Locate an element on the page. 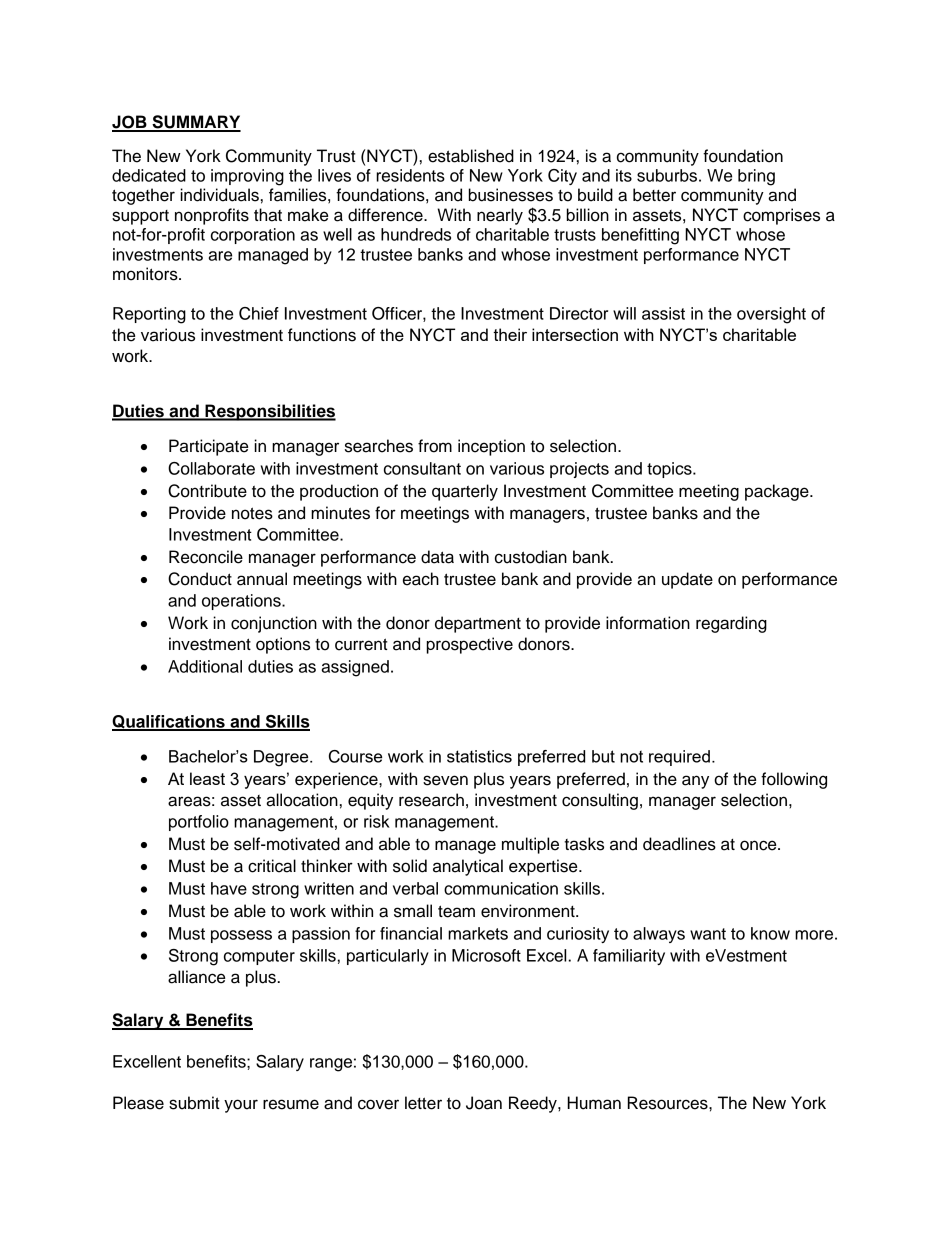  regarding is located at coordinates (731, 624).
